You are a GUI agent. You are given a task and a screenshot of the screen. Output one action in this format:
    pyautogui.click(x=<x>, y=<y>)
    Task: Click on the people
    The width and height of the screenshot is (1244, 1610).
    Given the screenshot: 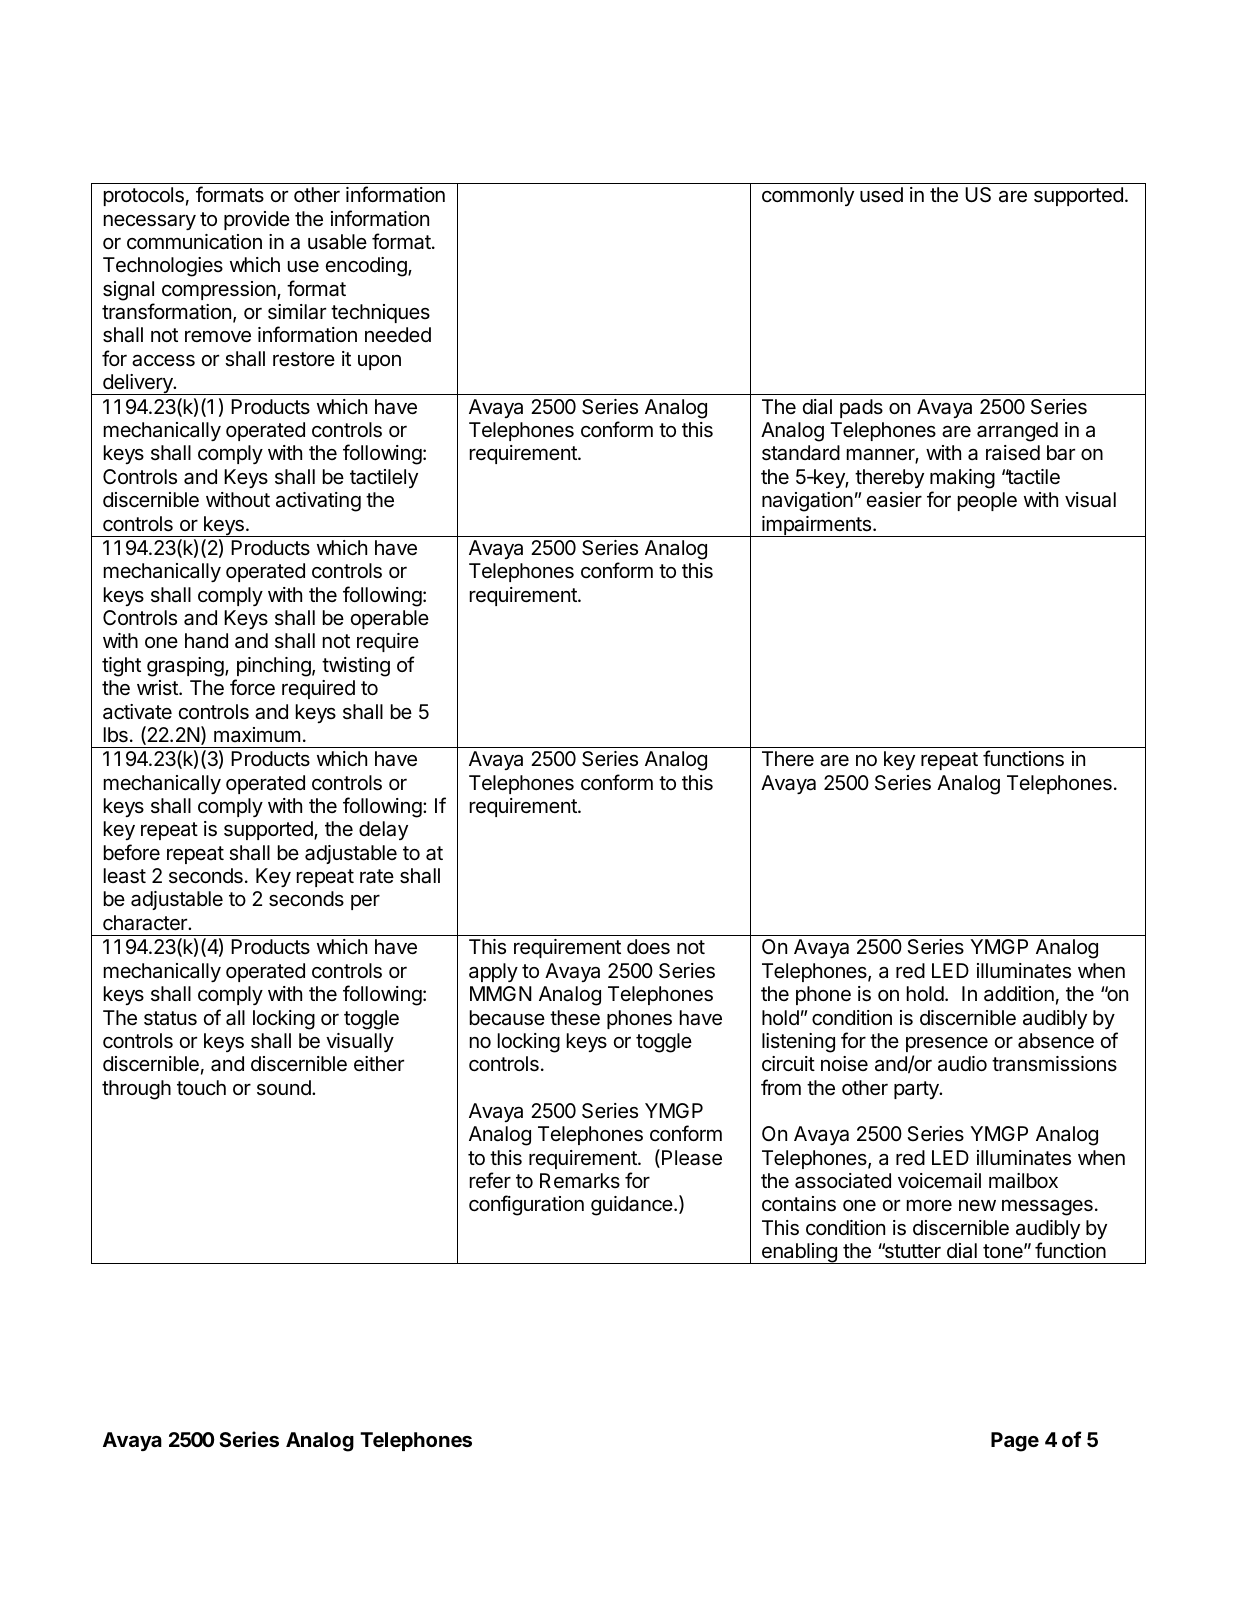 What is the action you would take?
    pyautogui.click(x=987, y=501)
